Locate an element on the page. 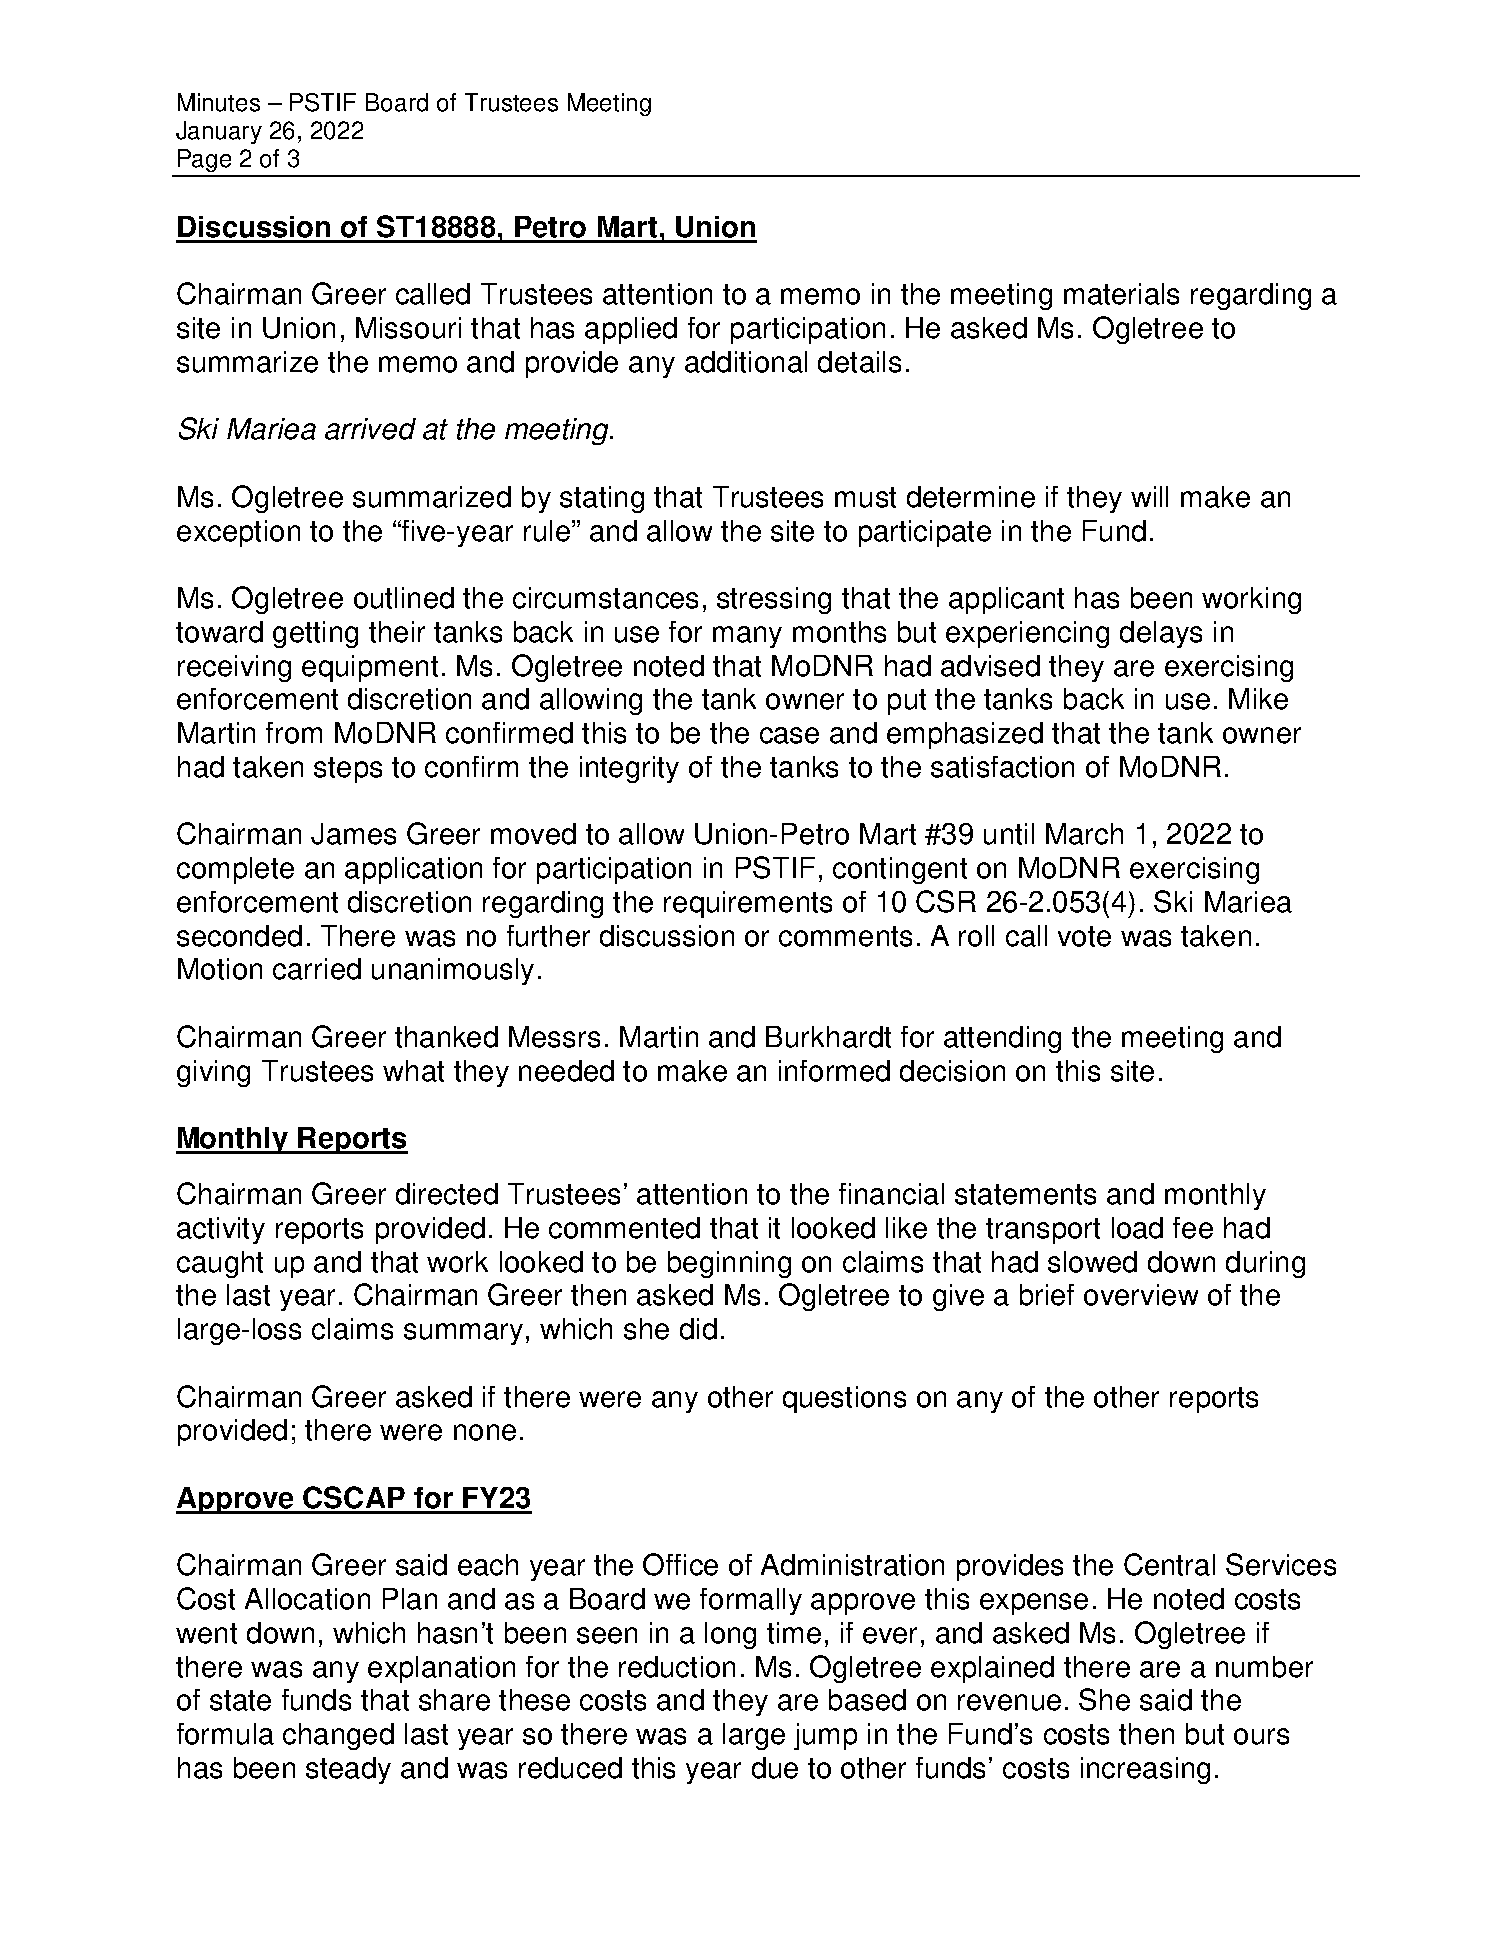 Image resolution: width=1497 pixels, height=1937 pixels. January is located at coordinates (219, 132).
